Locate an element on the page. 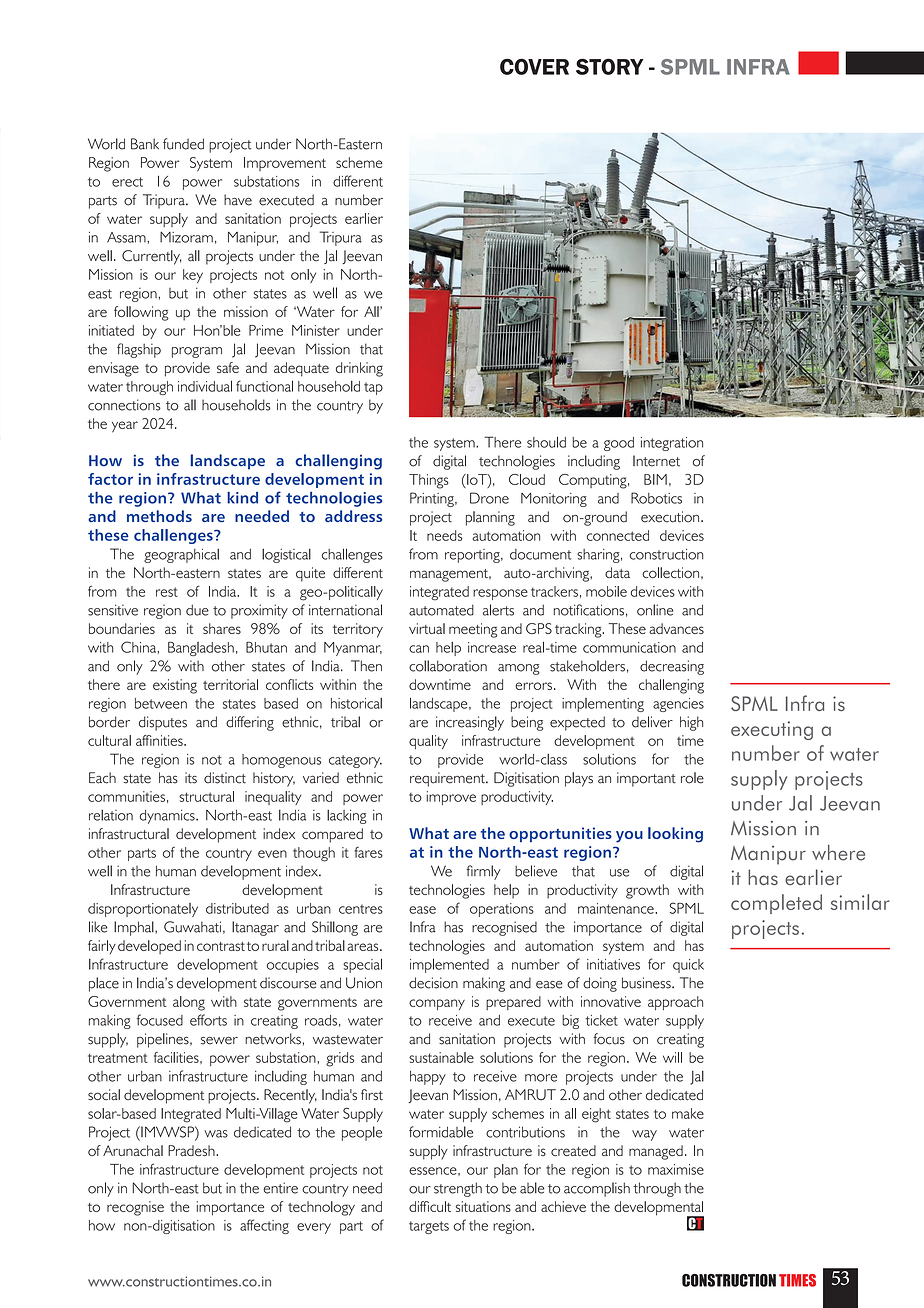  COVER is located at coordinates (534, 66).
